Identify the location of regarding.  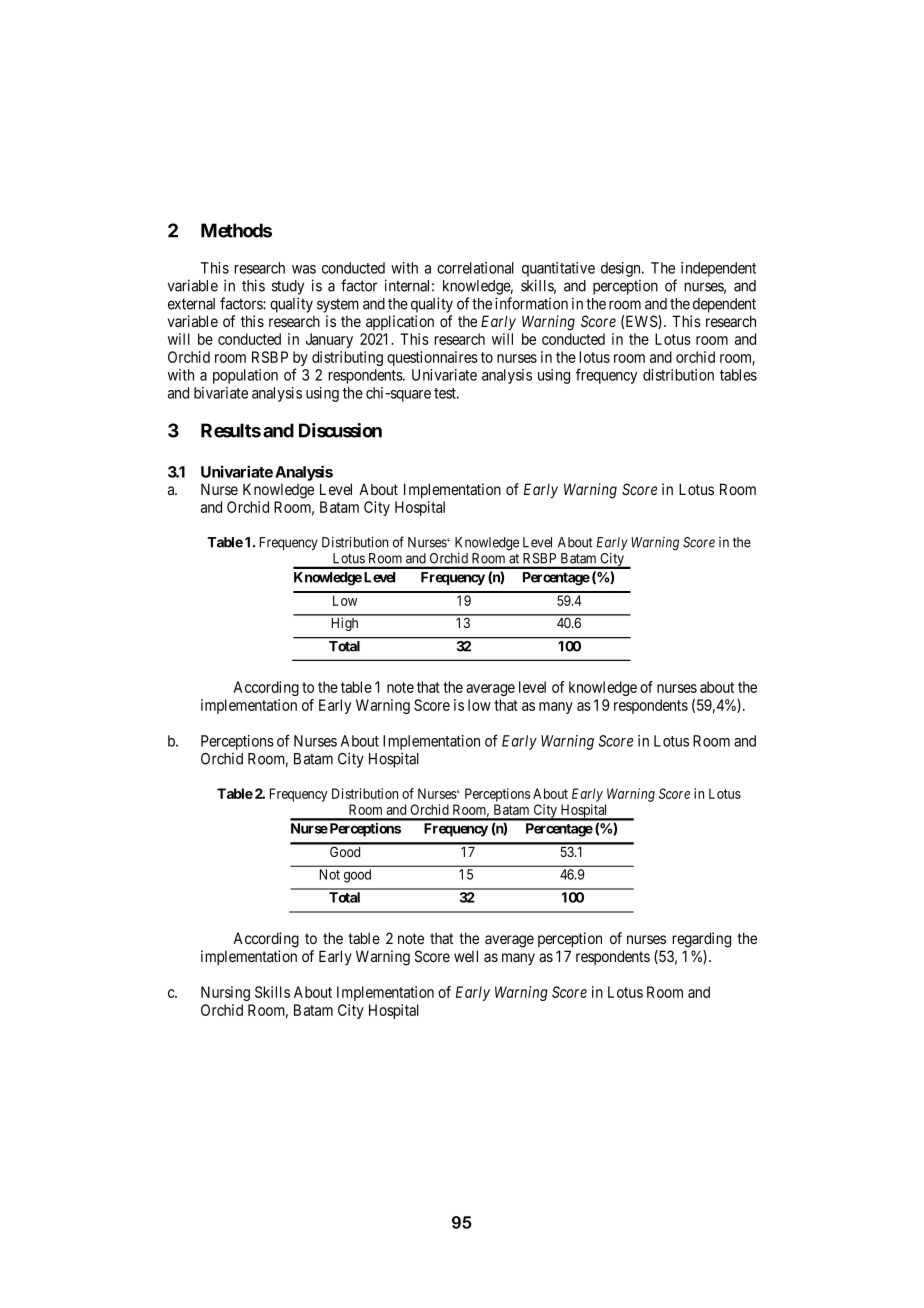
(701, 940).
